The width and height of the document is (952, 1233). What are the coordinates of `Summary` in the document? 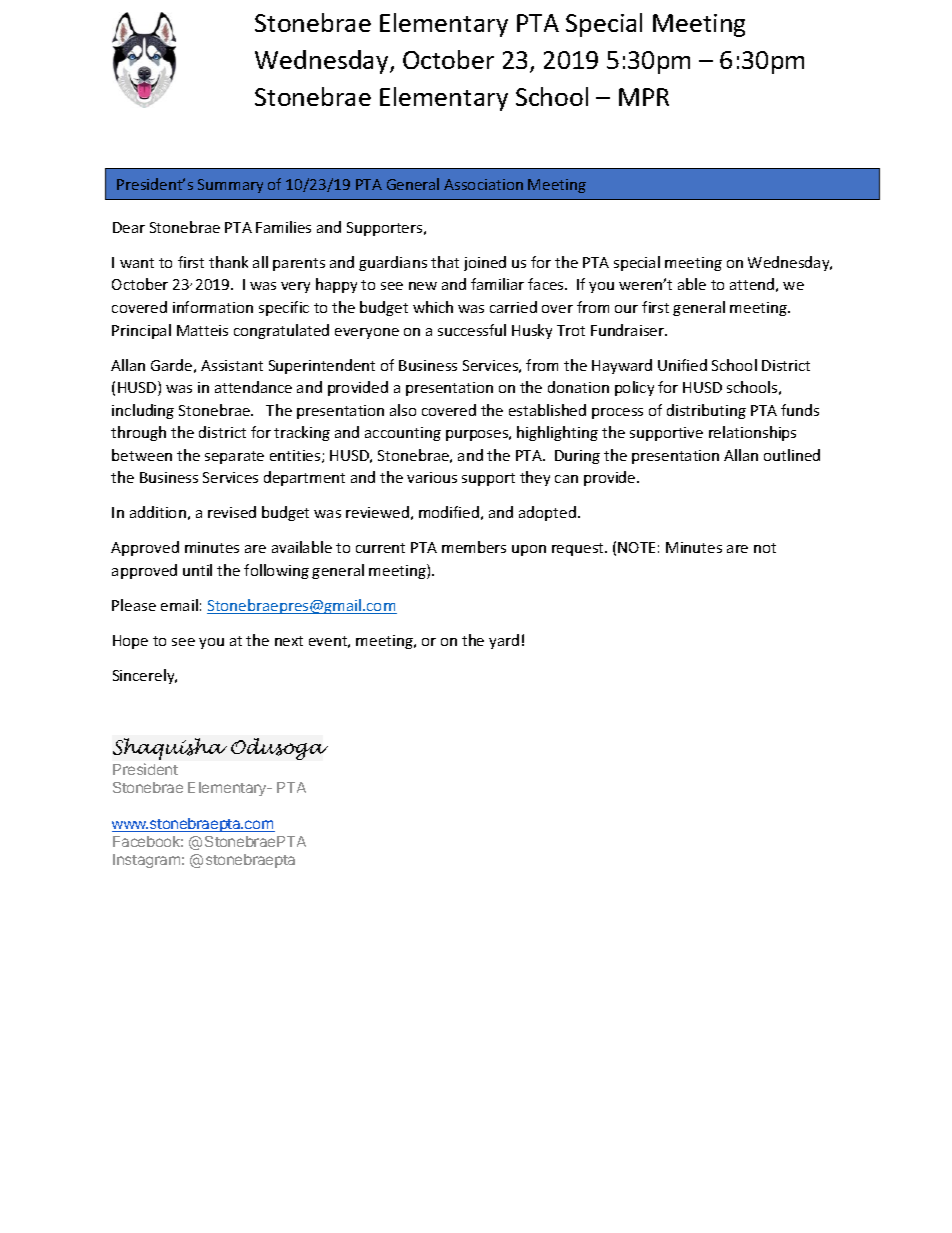 It's located at (230, 186).
